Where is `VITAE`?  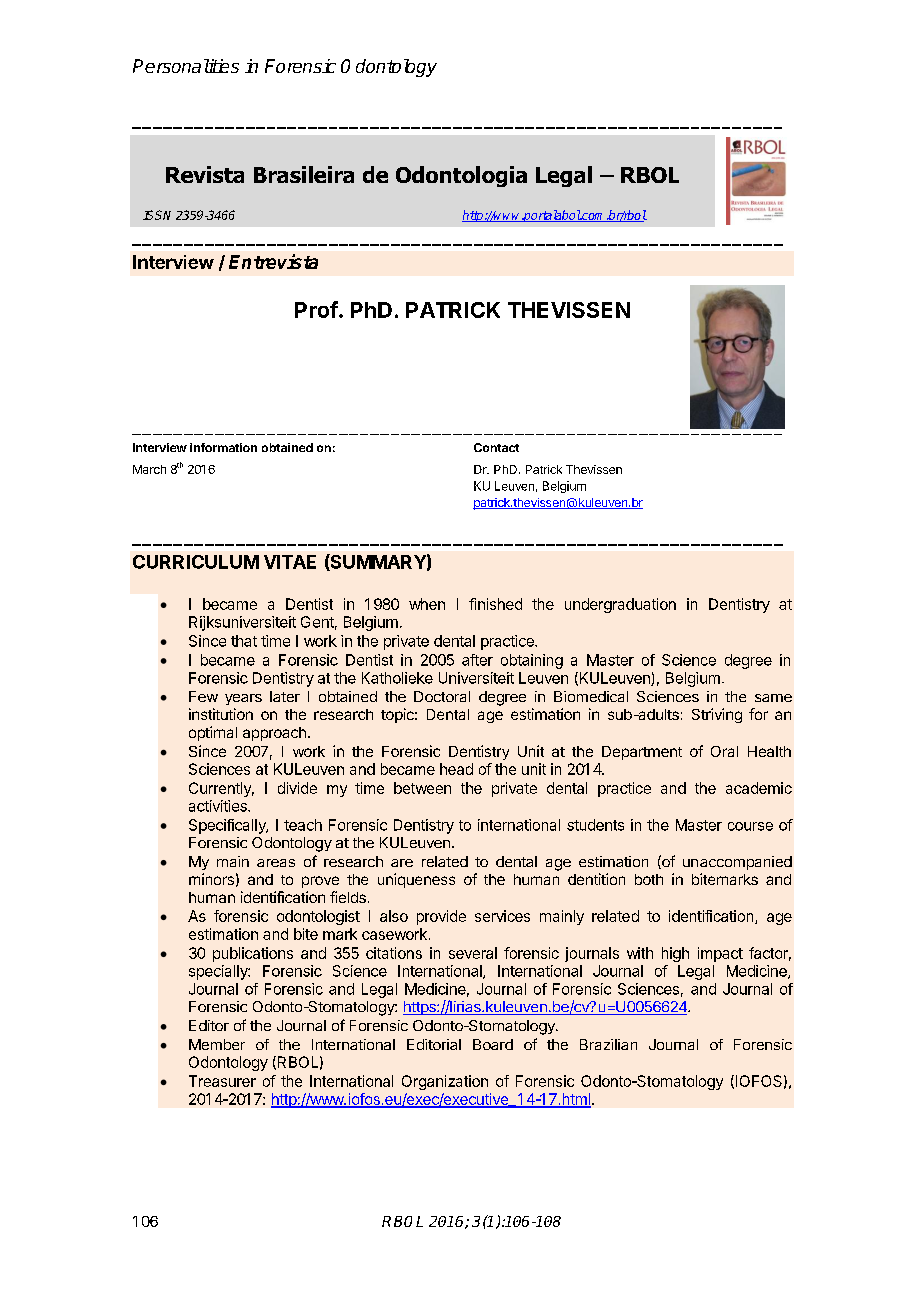
VITAE is located at coordinates (290, 562).
